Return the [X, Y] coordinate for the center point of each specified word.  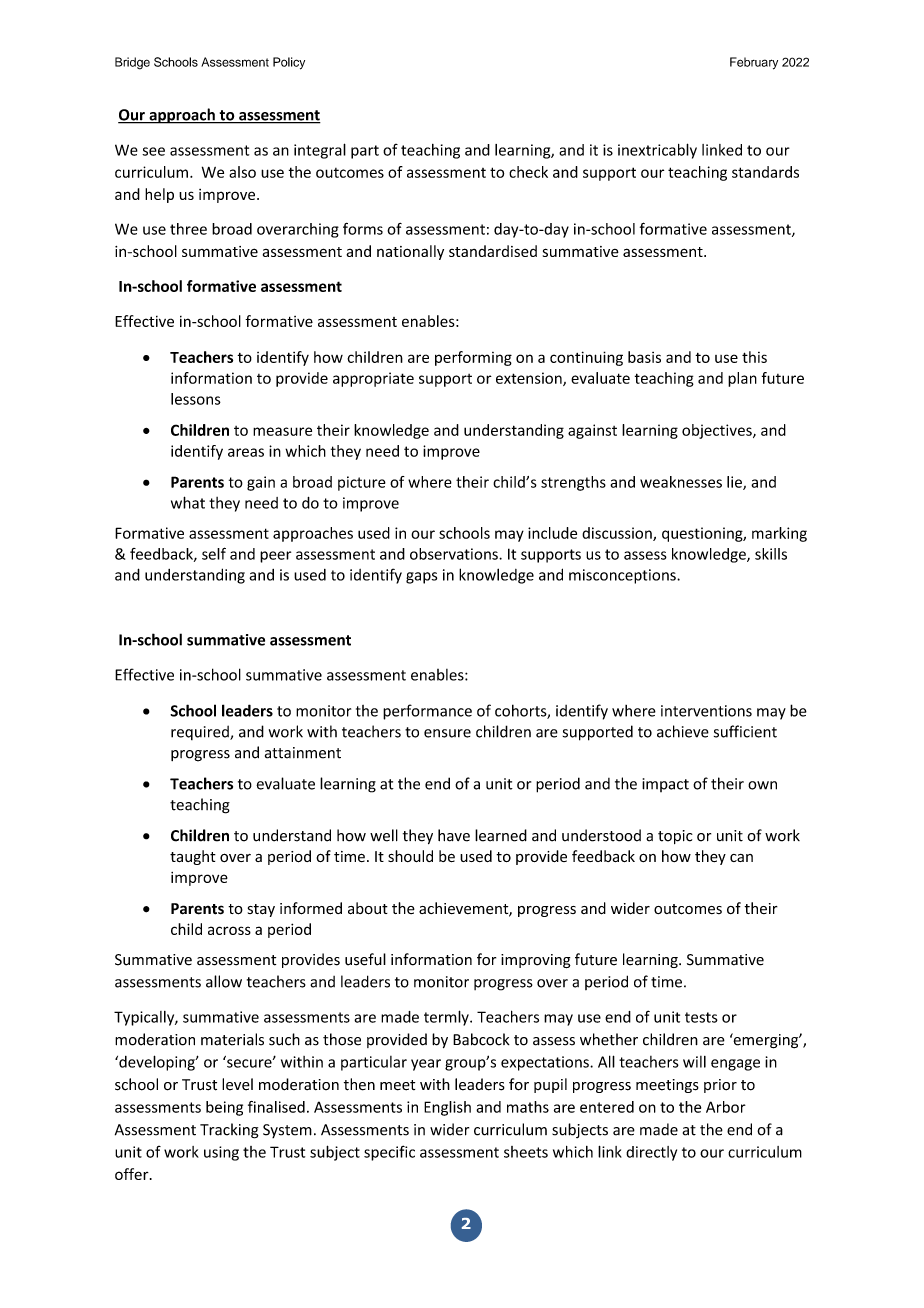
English [447, 1108]
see [153, 151]
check [528, 172]
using [221, 1153]
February [754, 63]
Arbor [726, 1107]
